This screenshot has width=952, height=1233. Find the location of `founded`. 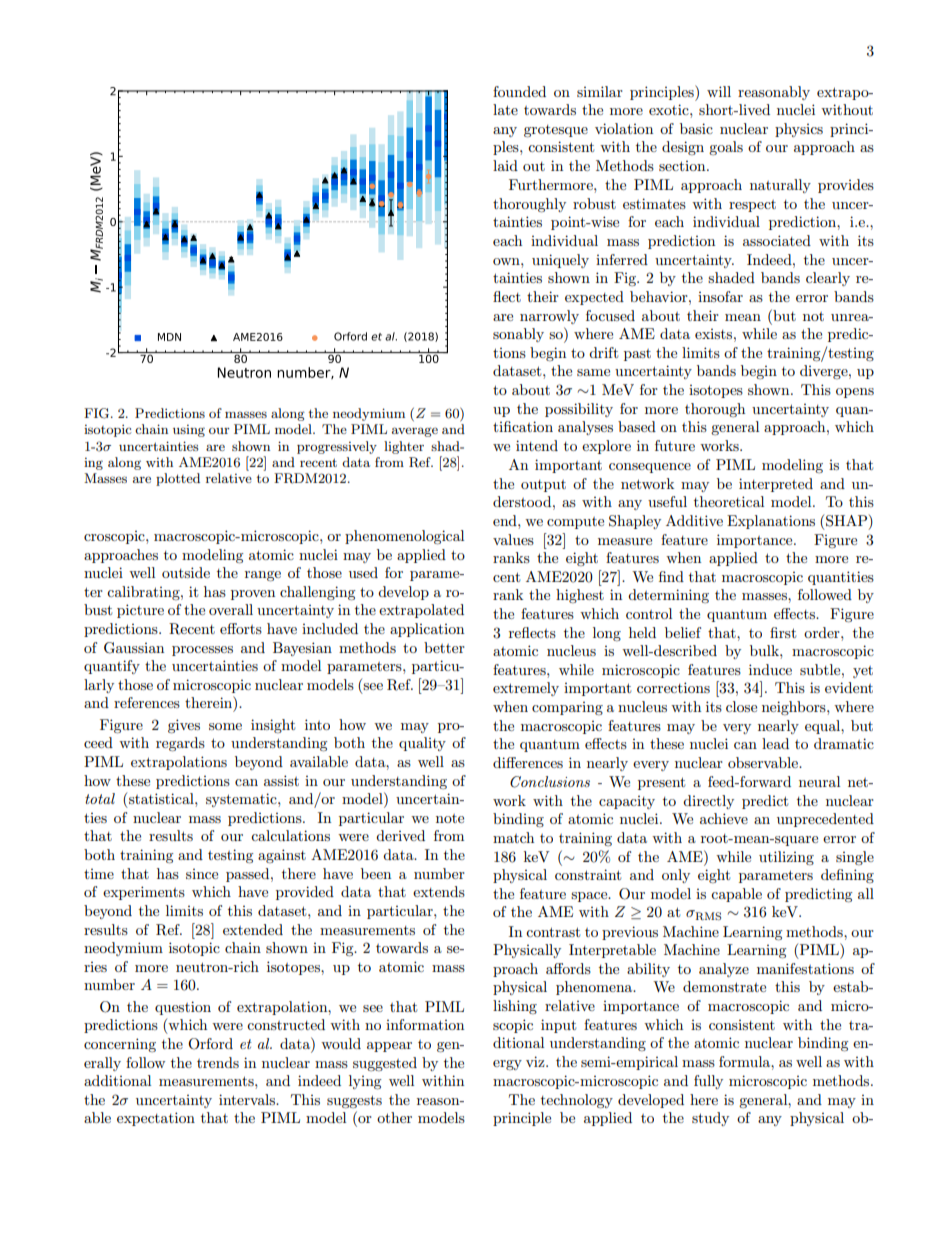

founded is located at coordinates (519, 91).
